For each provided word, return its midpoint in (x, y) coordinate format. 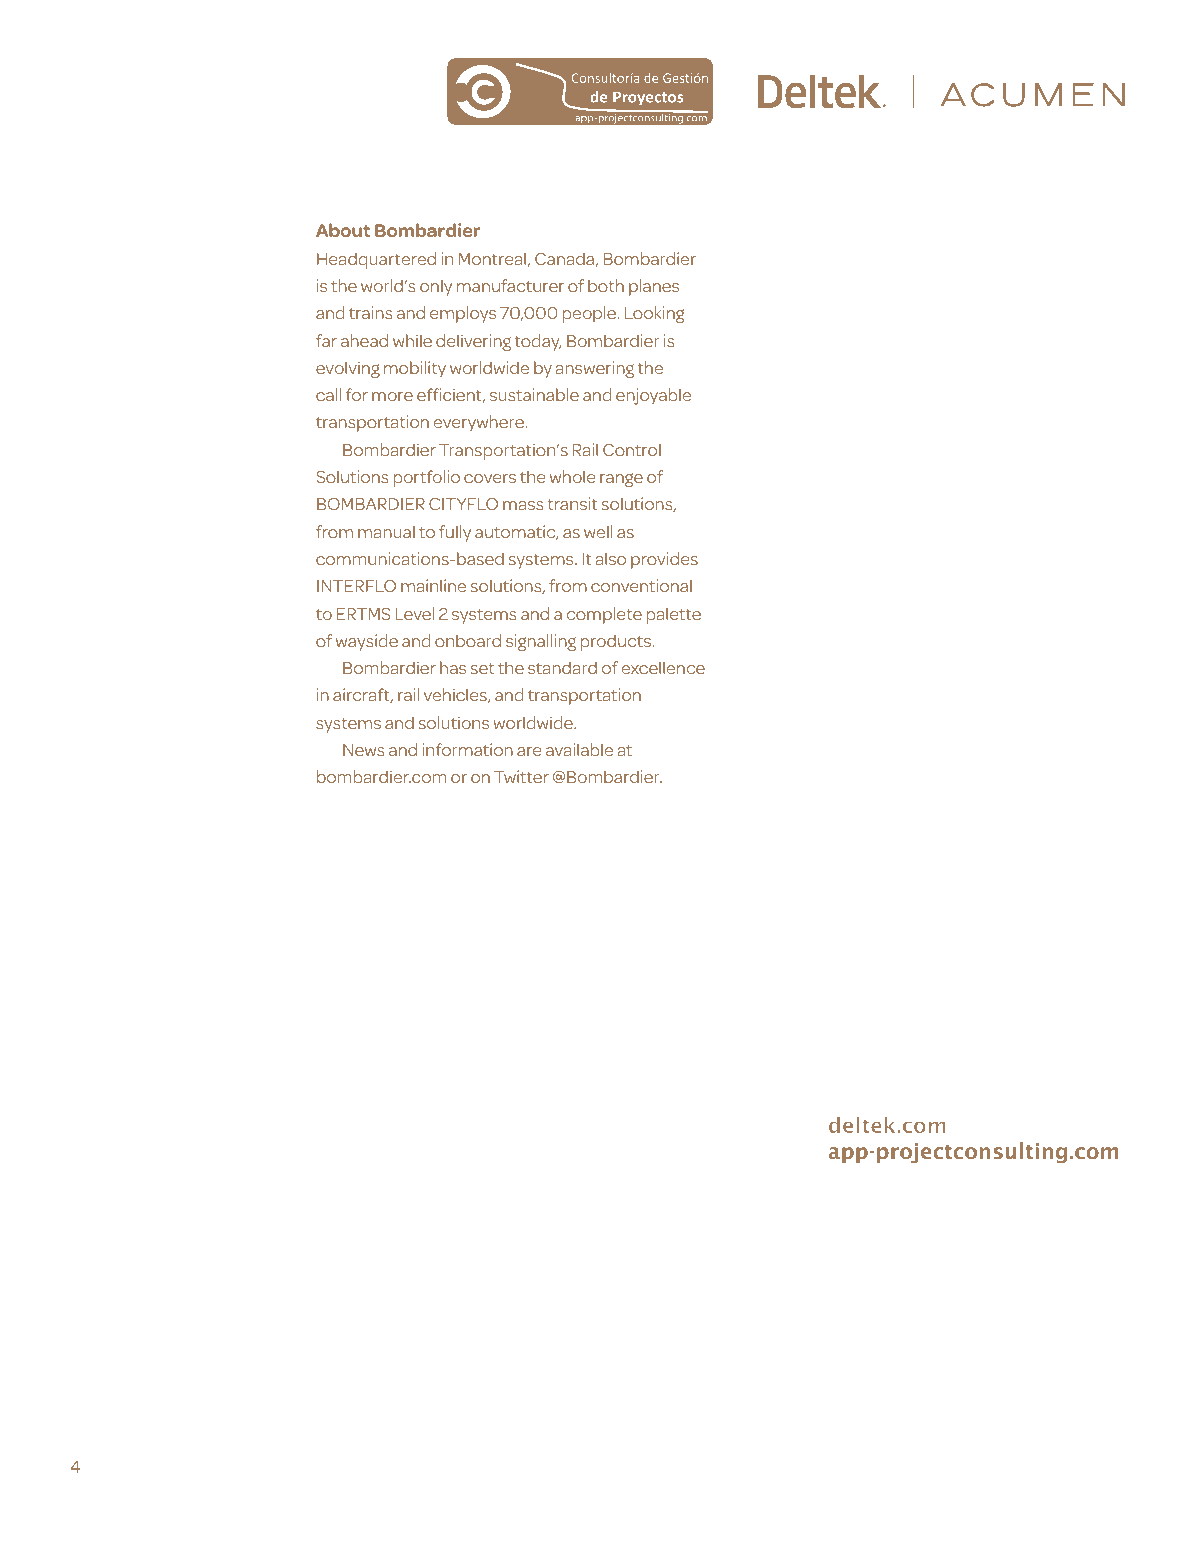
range (621, 480)
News (364, 750)
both (606, 285)
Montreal (492, 258)
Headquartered (376, 260)
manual (386, 531)
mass (523, 505)
